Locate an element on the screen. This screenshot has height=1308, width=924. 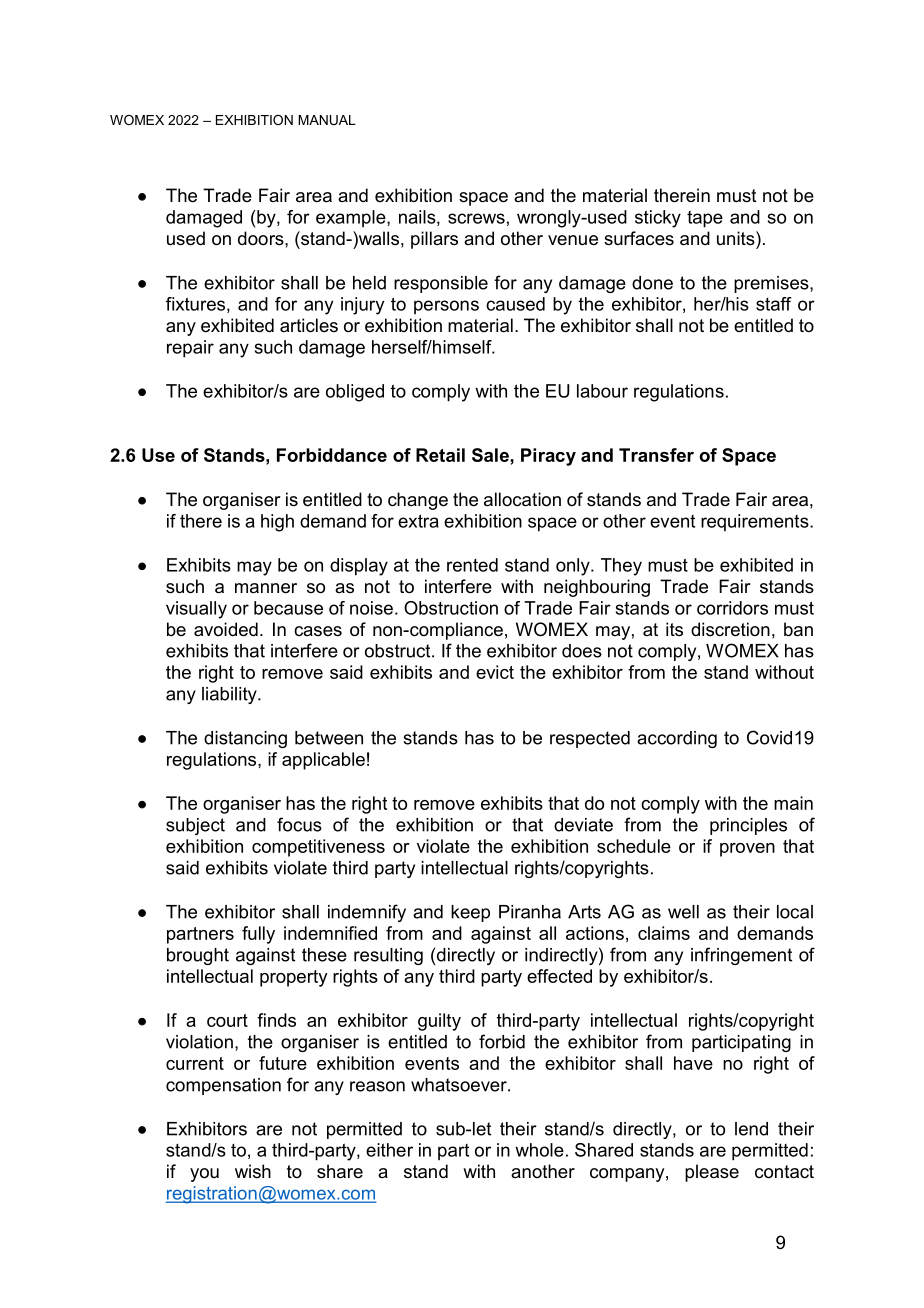
discretion is located at coordinates (730, 629).
